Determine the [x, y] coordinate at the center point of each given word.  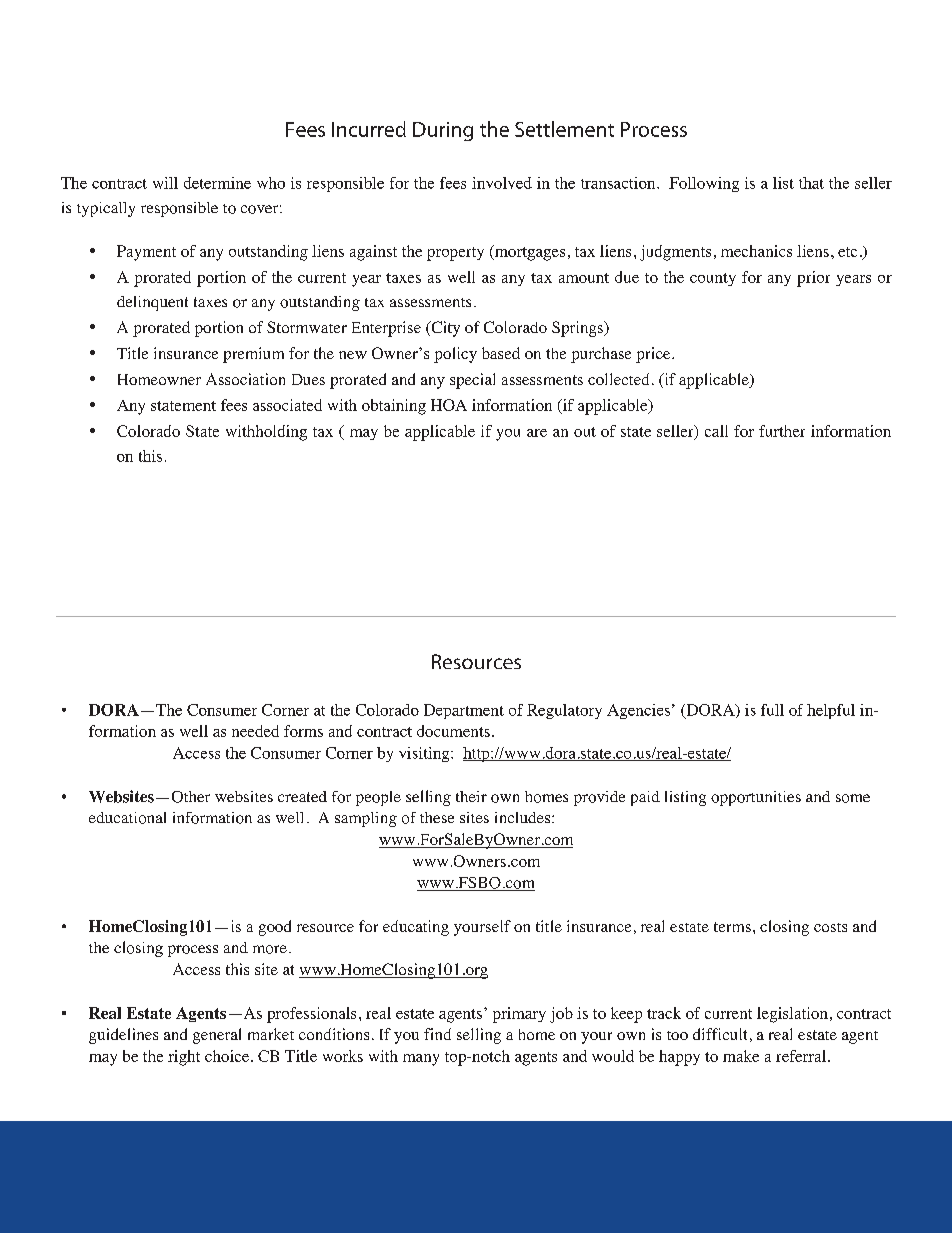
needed [255, 731]
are [537, 433]
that [811, 183]
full [772, 710]
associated [287, 405]
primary [519, 1015]
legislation [792, 1015]
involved [502, 183]
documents [453, 731]
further [782, 431]
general [217, 1036]
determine [217, 183]
